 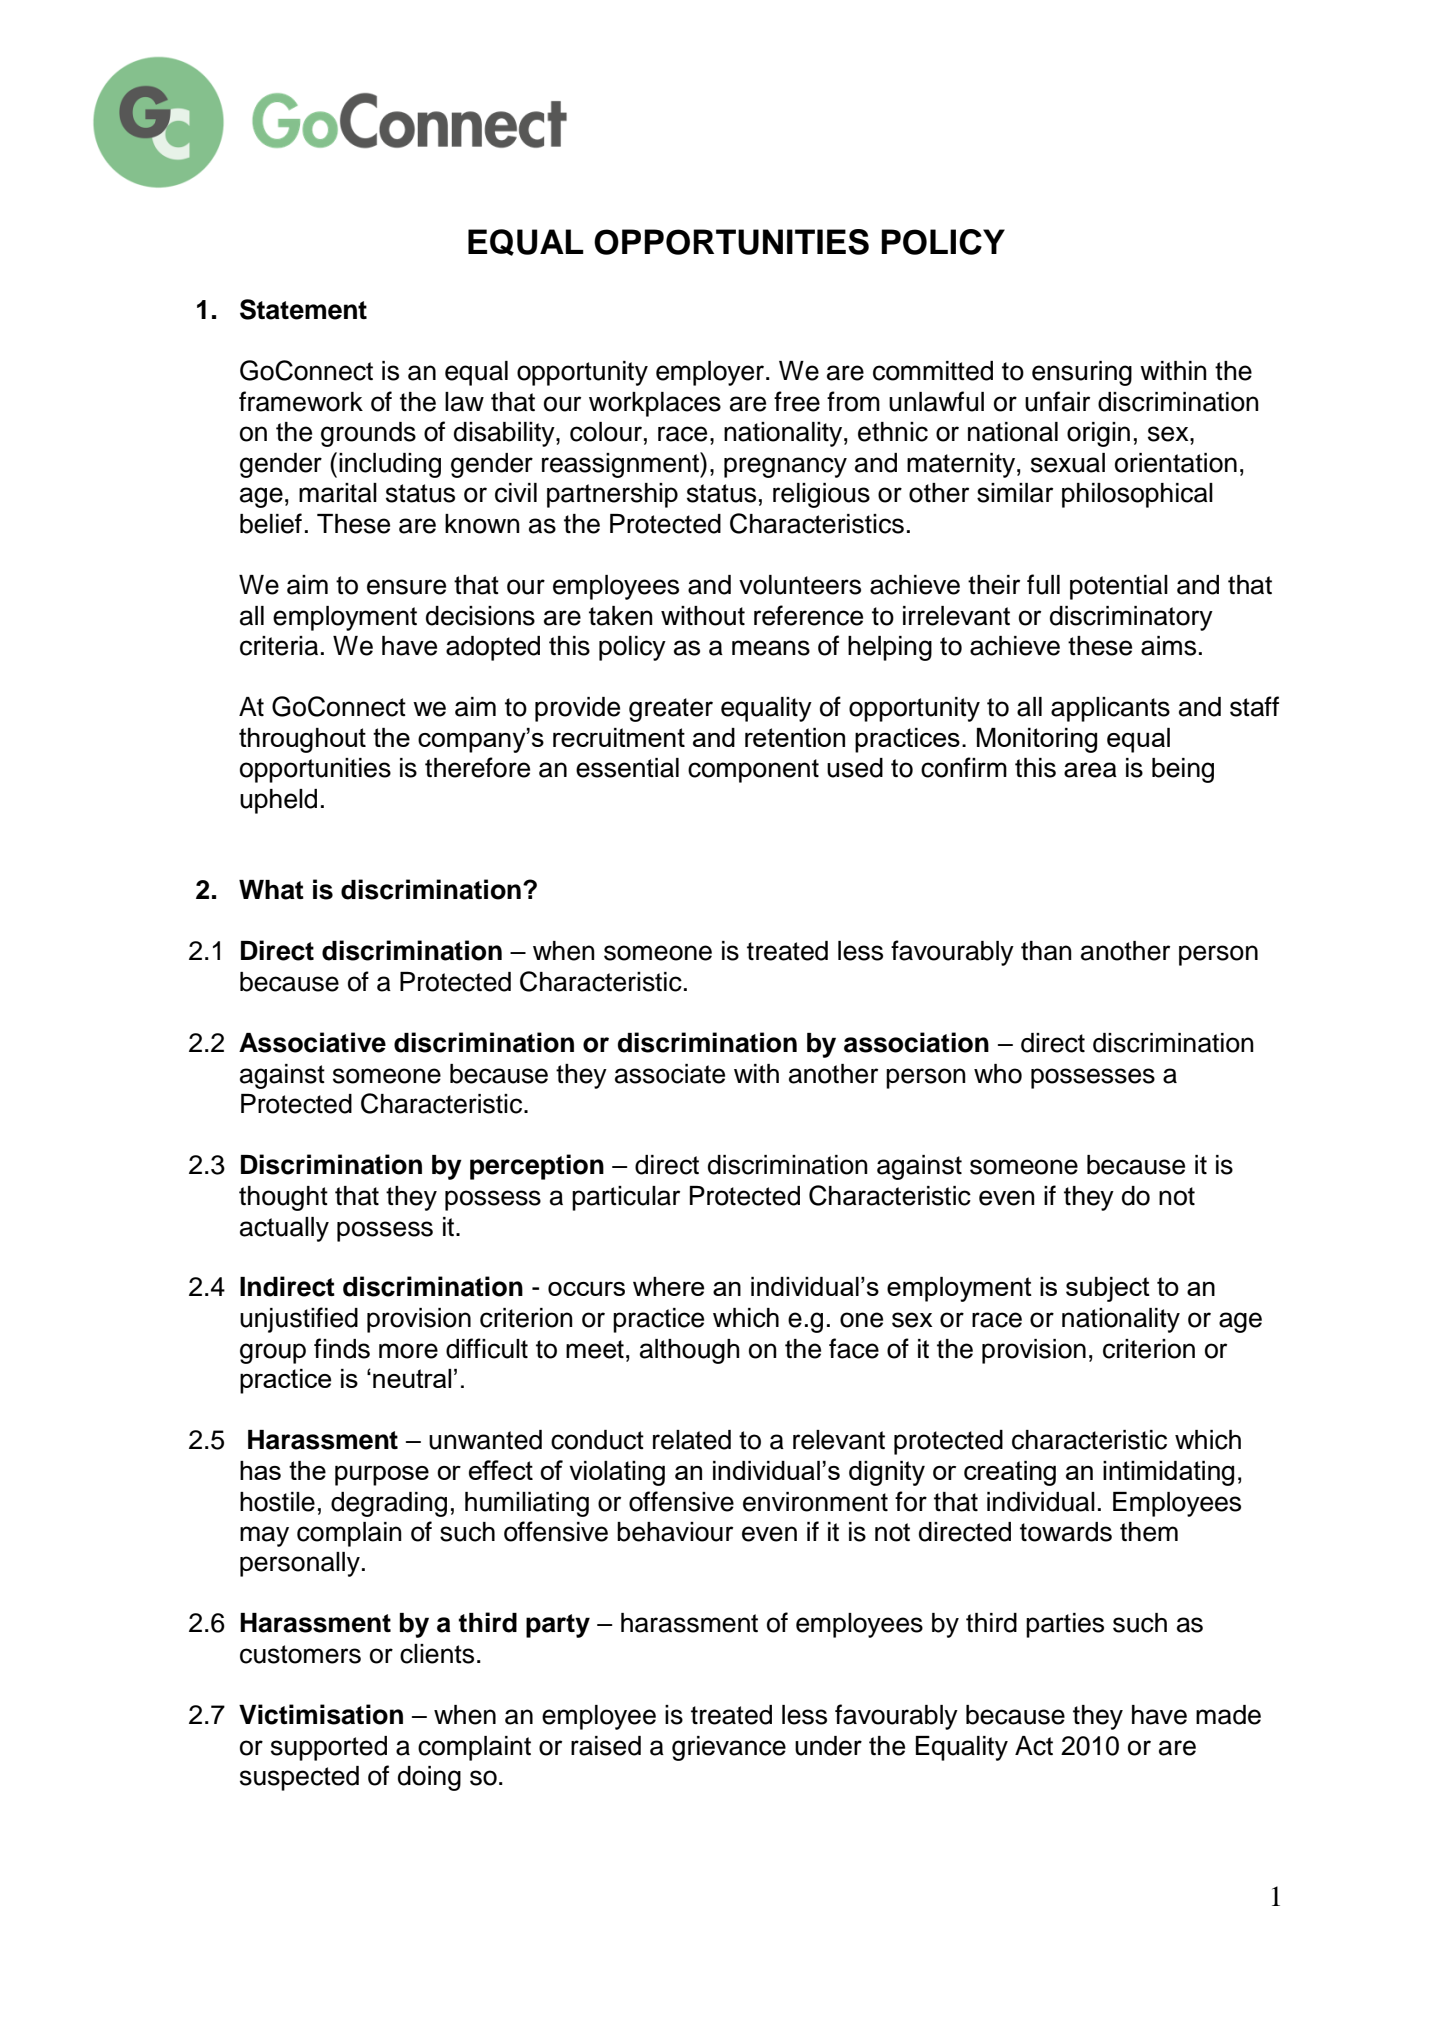 What do you see at coordinates (670, 1074) in the image?
I see `associate` at bounding box center [670, 1074].
